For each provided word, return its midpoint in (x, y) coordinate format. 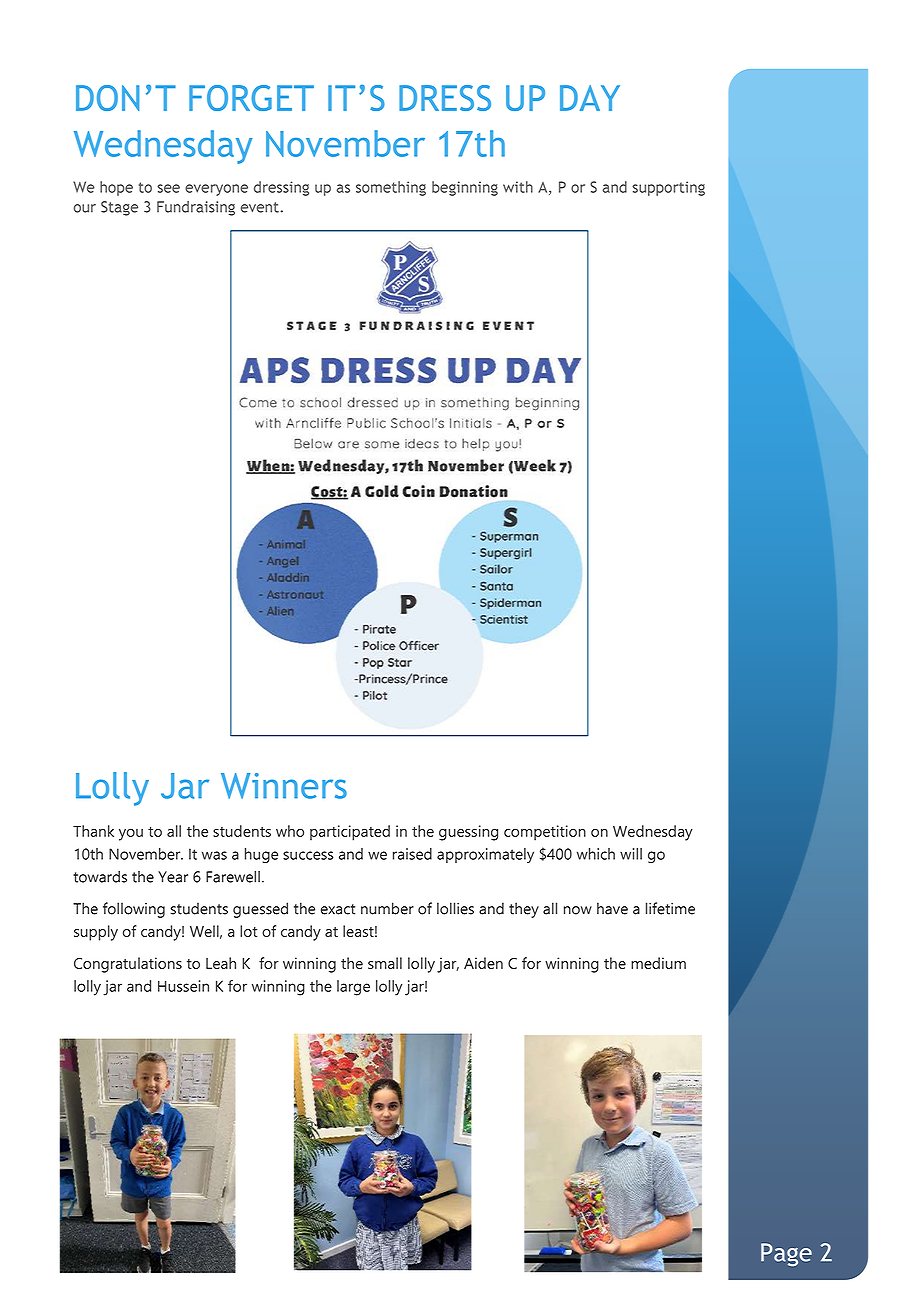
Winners (284, 786)
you (131, 835)
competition (545, 833)
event (261, 207)
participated (350, 833)
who (290, 831)
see (168, 188)
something (391, 188)
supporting (668, 188)
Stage (119, 208)
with (518, 187)
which (596, 854)
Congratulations (128, 965)
